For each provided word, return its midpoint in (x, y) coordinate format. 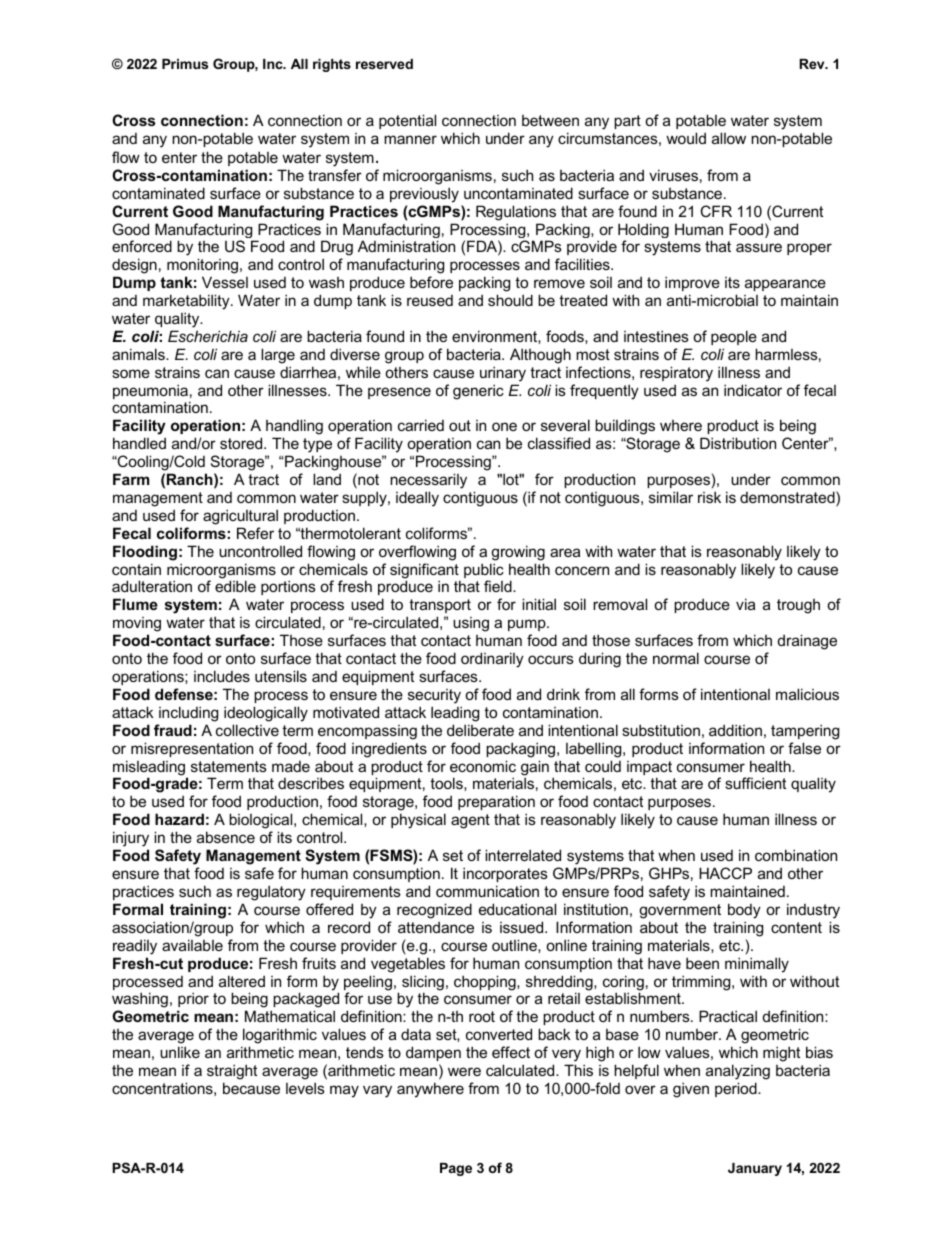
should (510, 300)
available (192, 945)
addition (735, 730)
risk (709, 497)
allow (729, 138)
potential (407, 121)
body (744, 911)
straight (232, 1072)
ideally (417, 499)
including (188, 714)
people (734, 337)
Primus (185, 64)
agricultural (240, 517)
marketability (187, 303)
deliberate (480, 730)
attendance (436, 927)
